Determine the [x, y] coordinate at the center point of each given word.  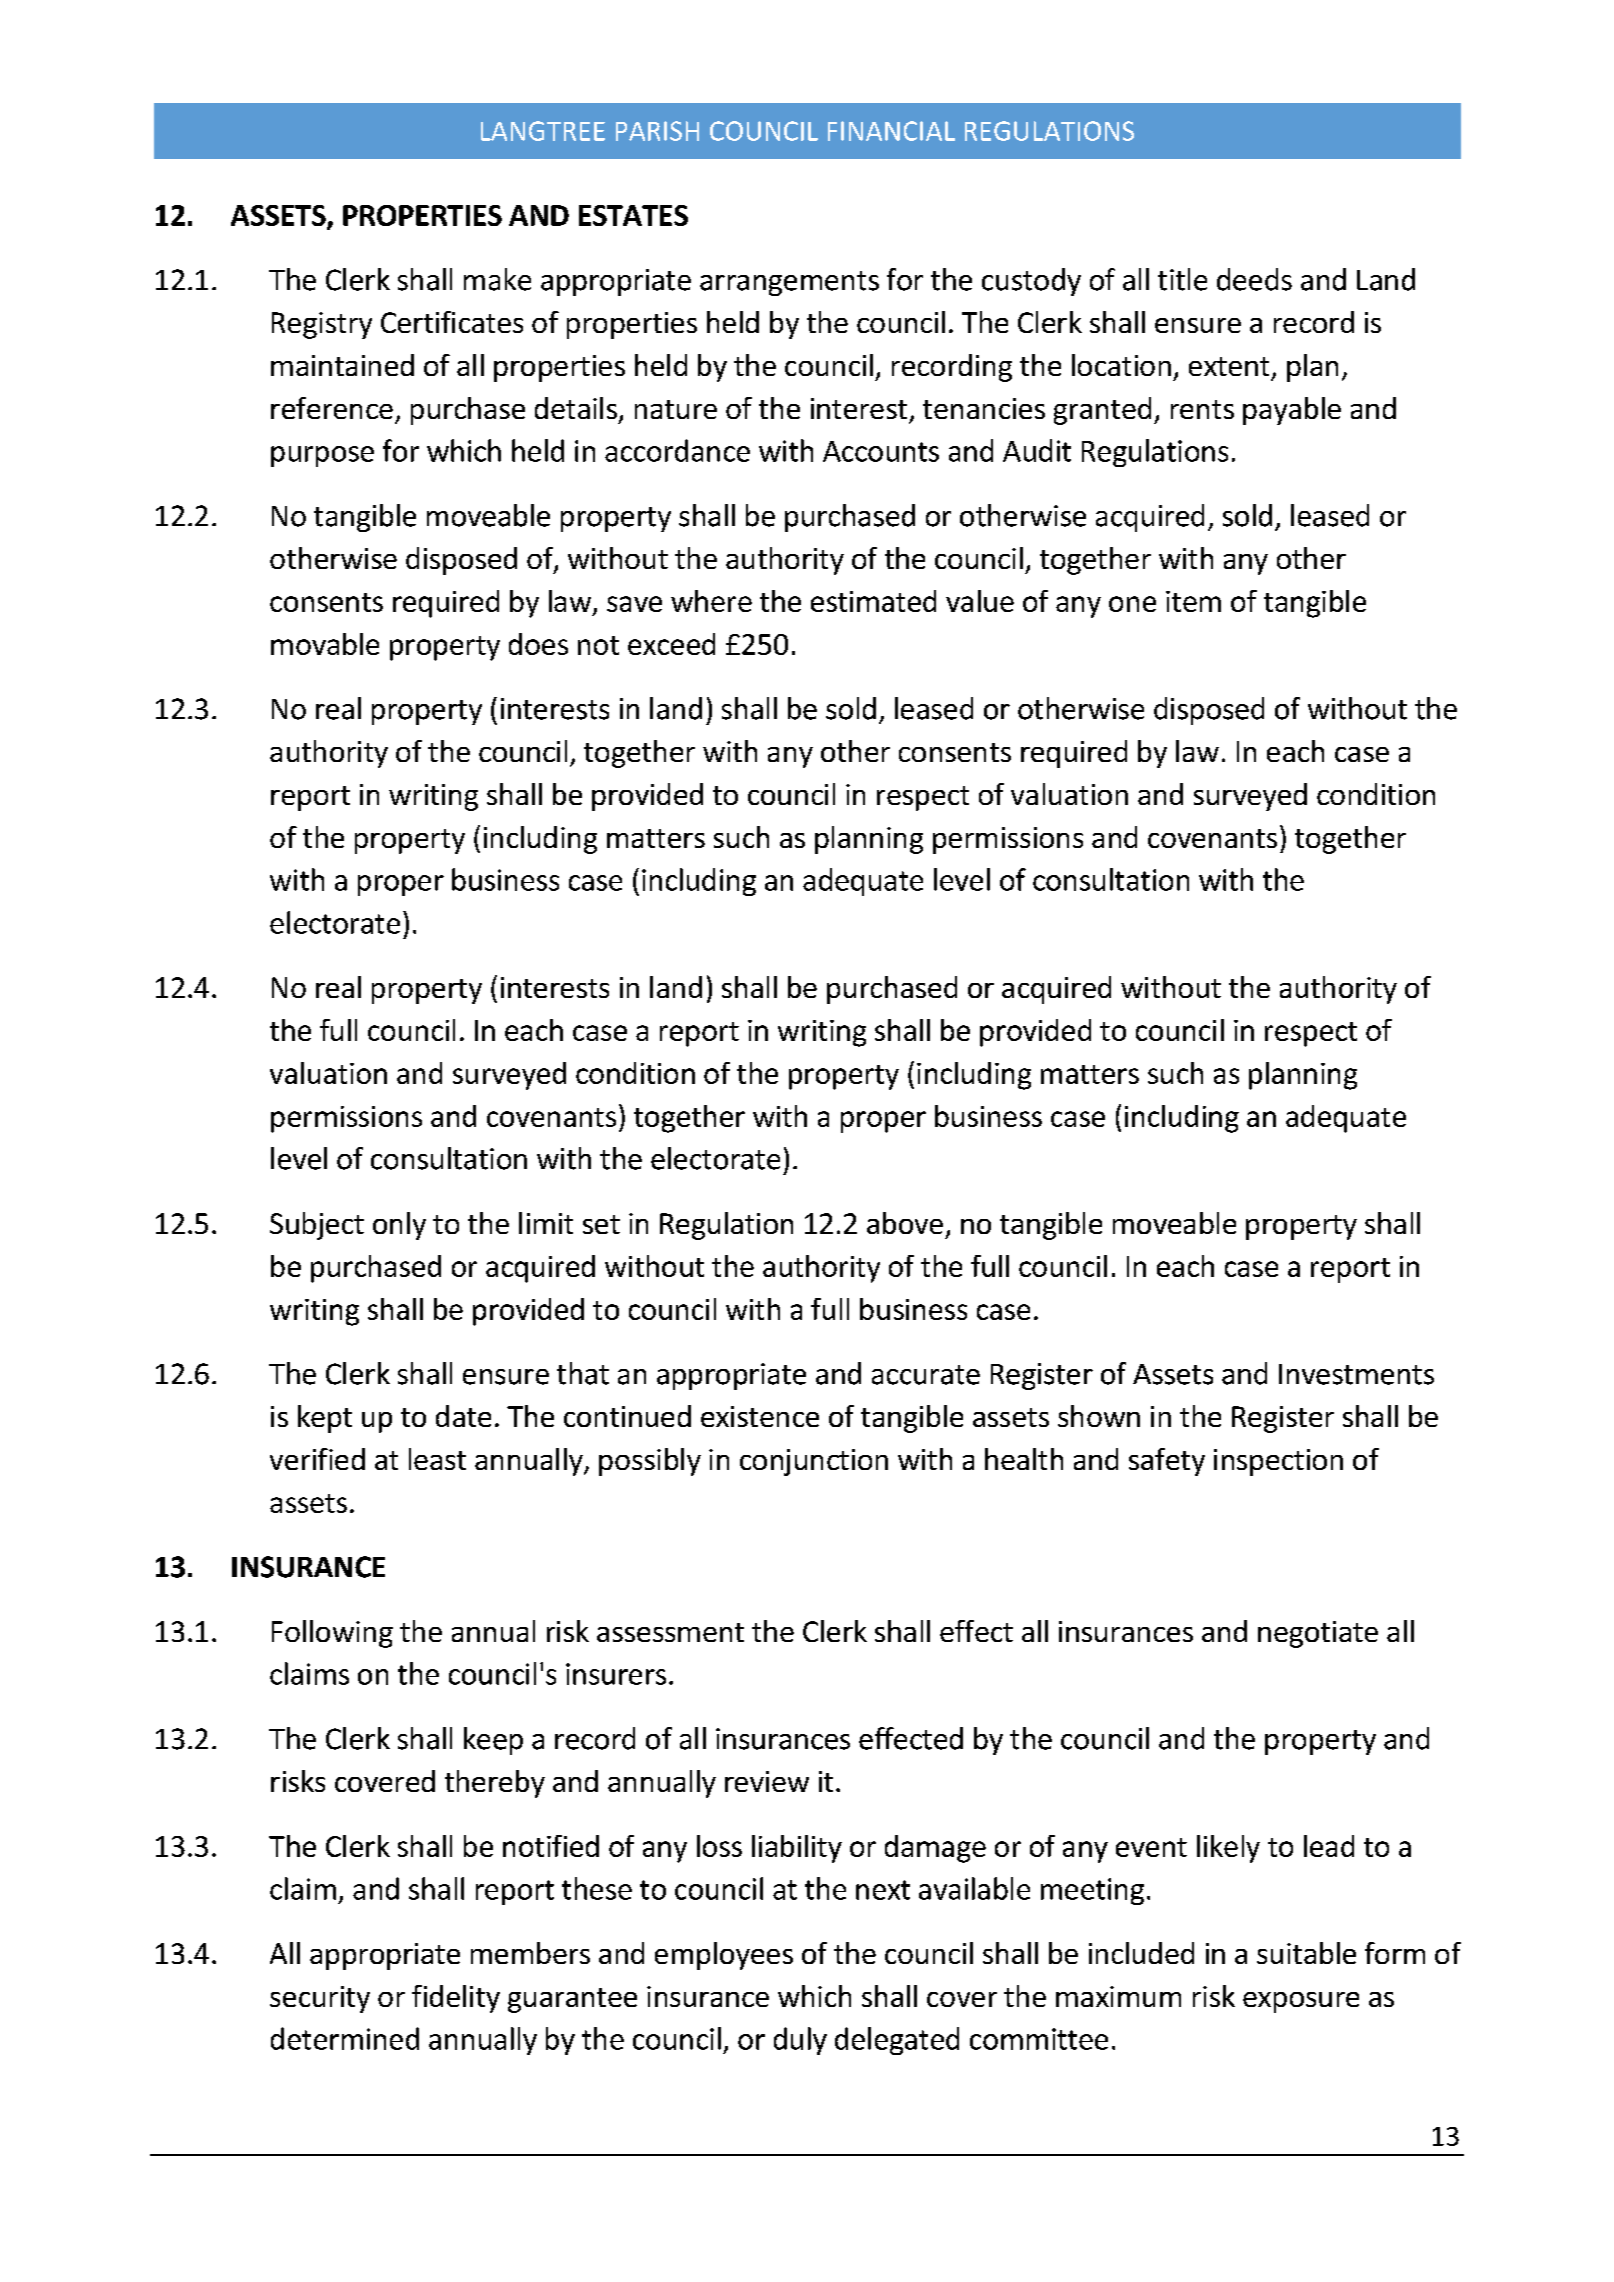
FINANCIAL [891, 131]
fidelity [456, 1999]
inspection [1278, 1462]
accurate [926, 1375]
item [1193, 601]
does [538, 644]
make [497, 279]
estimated [873, 601]
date [463, 1416]
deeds [1254, 279]
